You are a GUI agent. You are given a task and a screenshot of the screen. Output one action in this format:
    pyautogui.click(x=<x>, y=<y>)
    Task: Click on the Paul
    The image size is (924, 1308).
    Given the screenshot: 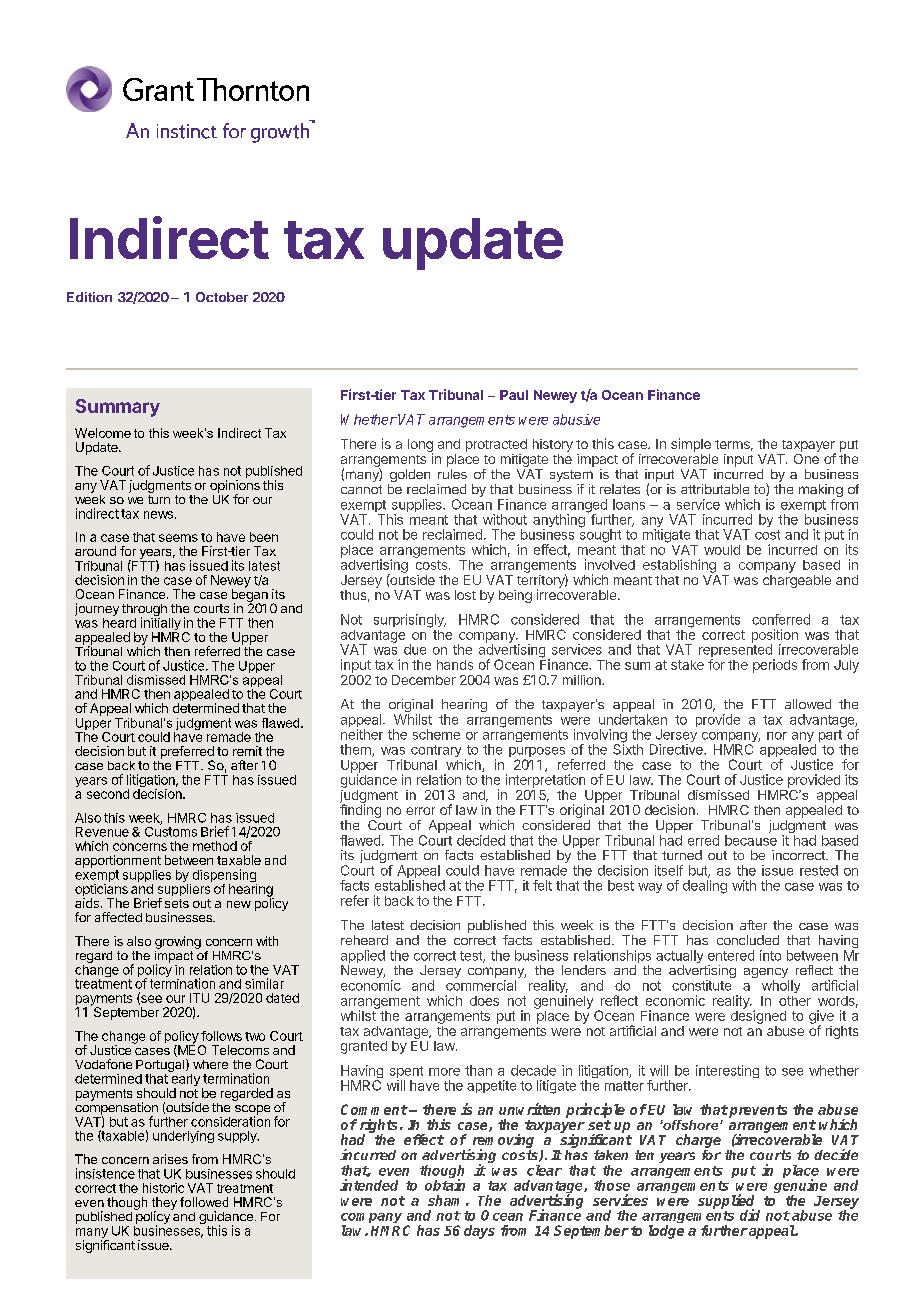 What is the action you would take?
    pyautogui.click(x=514, y=395)
